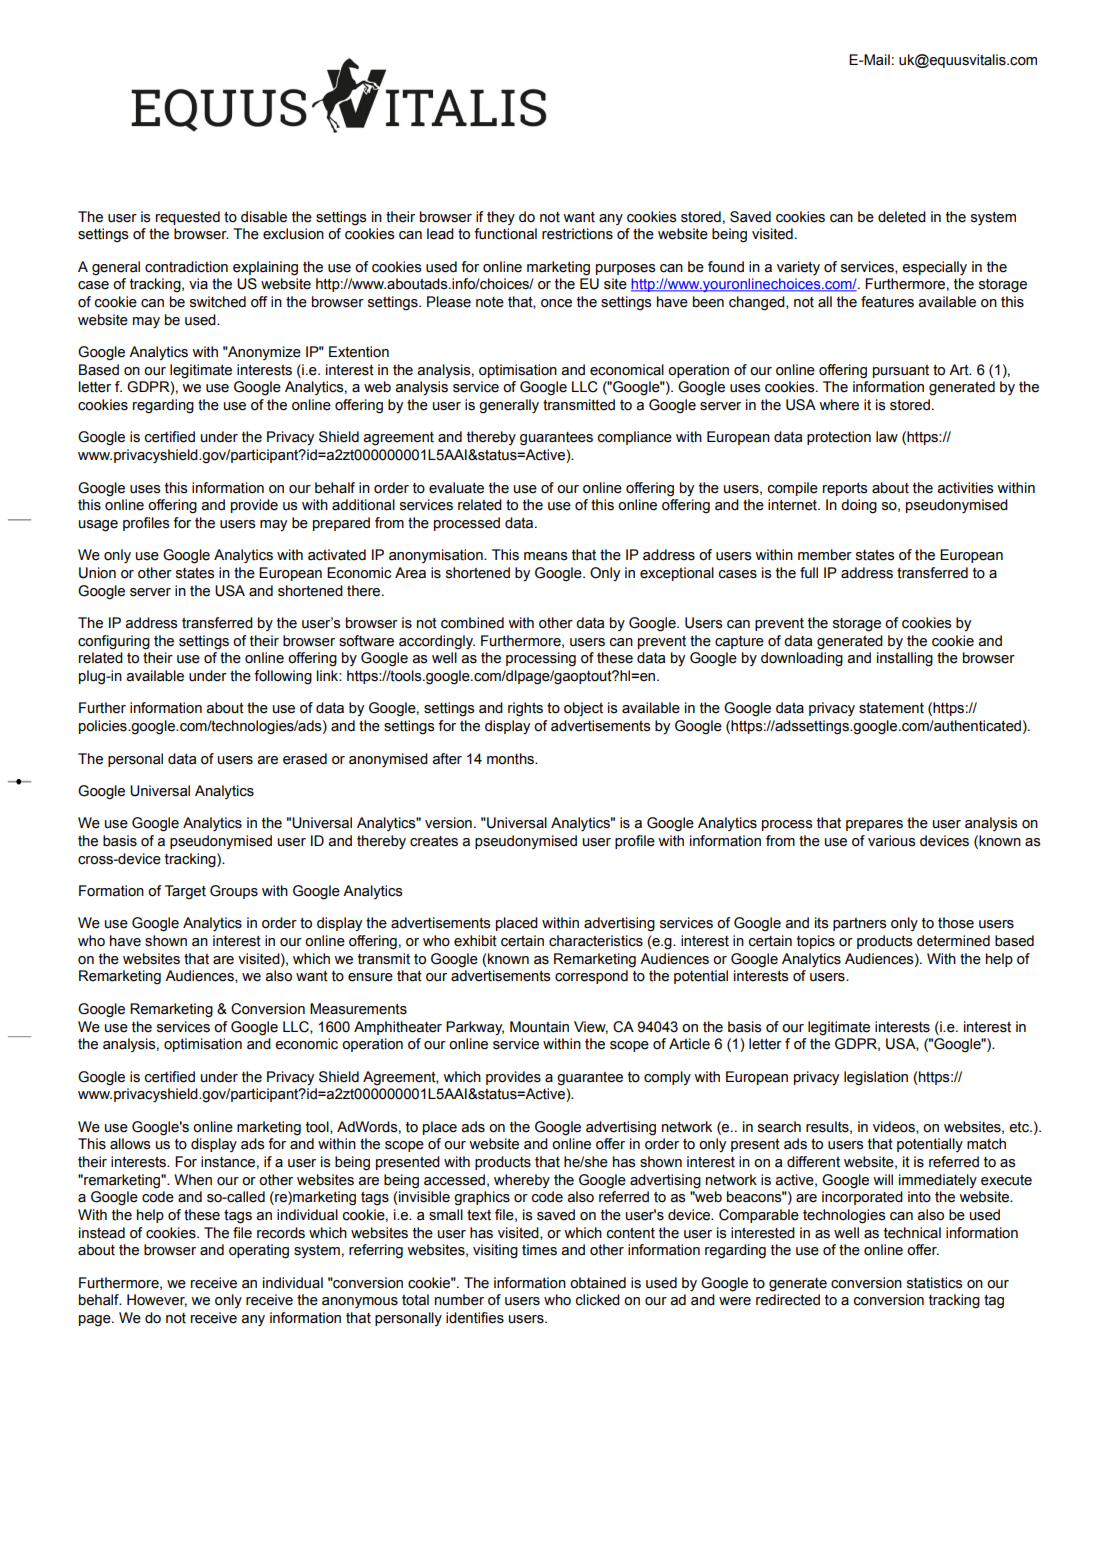 The height and width of the screenshot is (1550, 1095). What do you see at coordinates (259, 1251) in the screenshot?
I see `operating` at bounding box center [259, 1251].
